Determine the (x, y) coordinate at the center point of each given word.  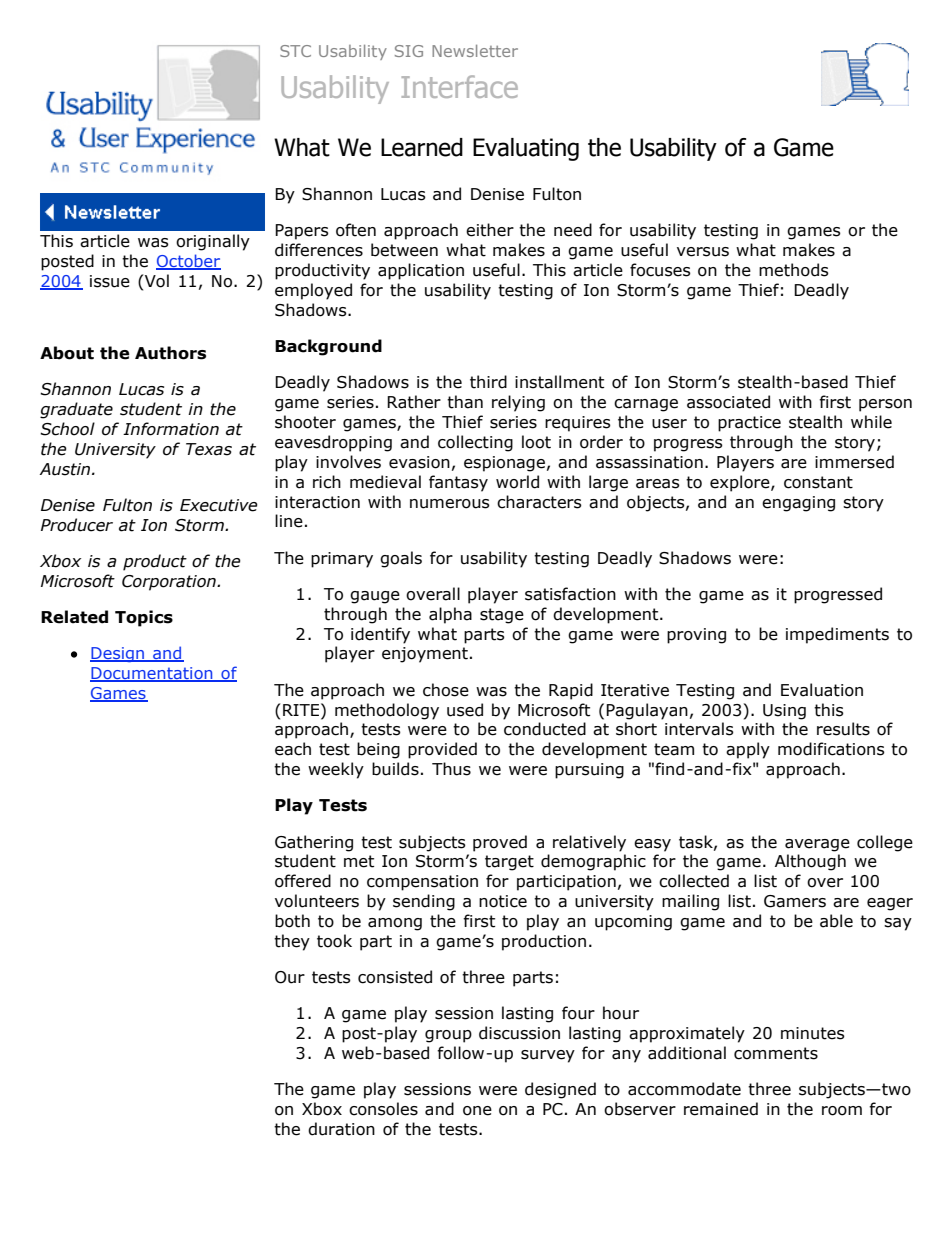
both (292, 921)
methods (794, 270)
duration (341, 1129)
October (188, 262)
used (465, 710)
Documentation (152, 674)
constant (818, 482)
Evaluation (822, 690)
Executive (219, 505)
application (421, 271)
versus (703, 252)
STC (295, 51)
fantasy (458, 483)
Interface (460, 86)
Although (810, 862)
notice (503, 901)
